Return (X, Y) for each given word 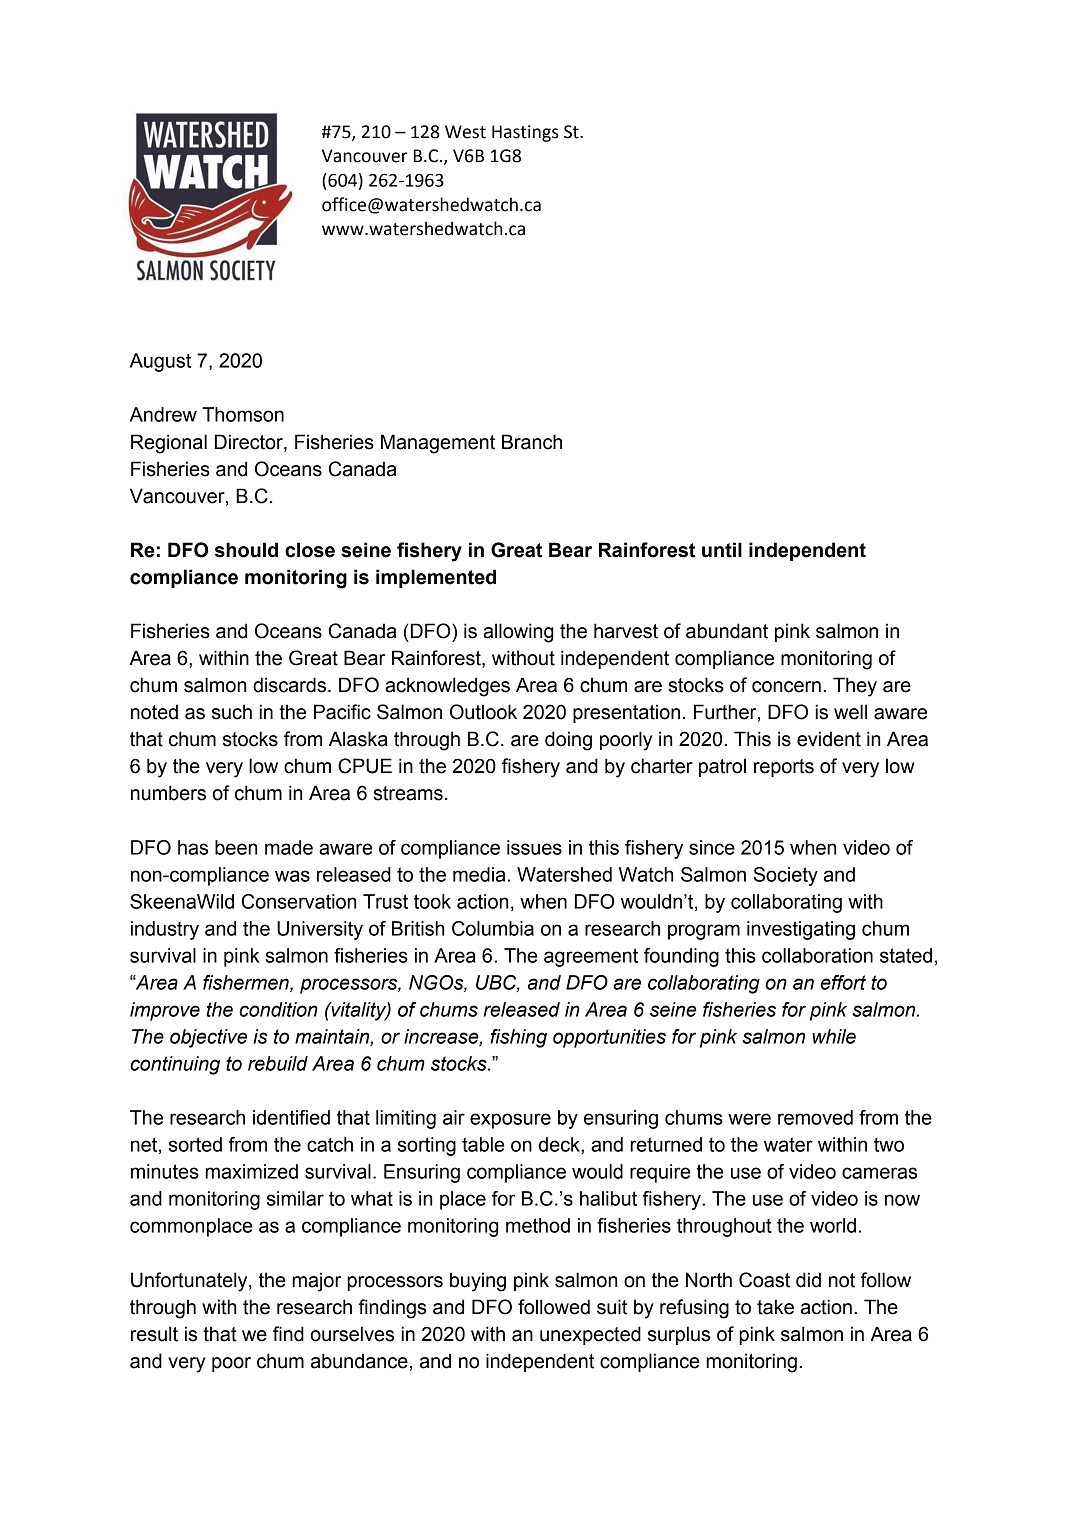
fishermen (247, 983)
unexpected (590, 1335)
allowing (518, 633)
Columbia (493, 928)
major (316, 1282)
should (246, 550)
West (465, 132)
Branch (532, 442)
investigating (801, 930)
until (722, 550)
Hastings (525, 133)
